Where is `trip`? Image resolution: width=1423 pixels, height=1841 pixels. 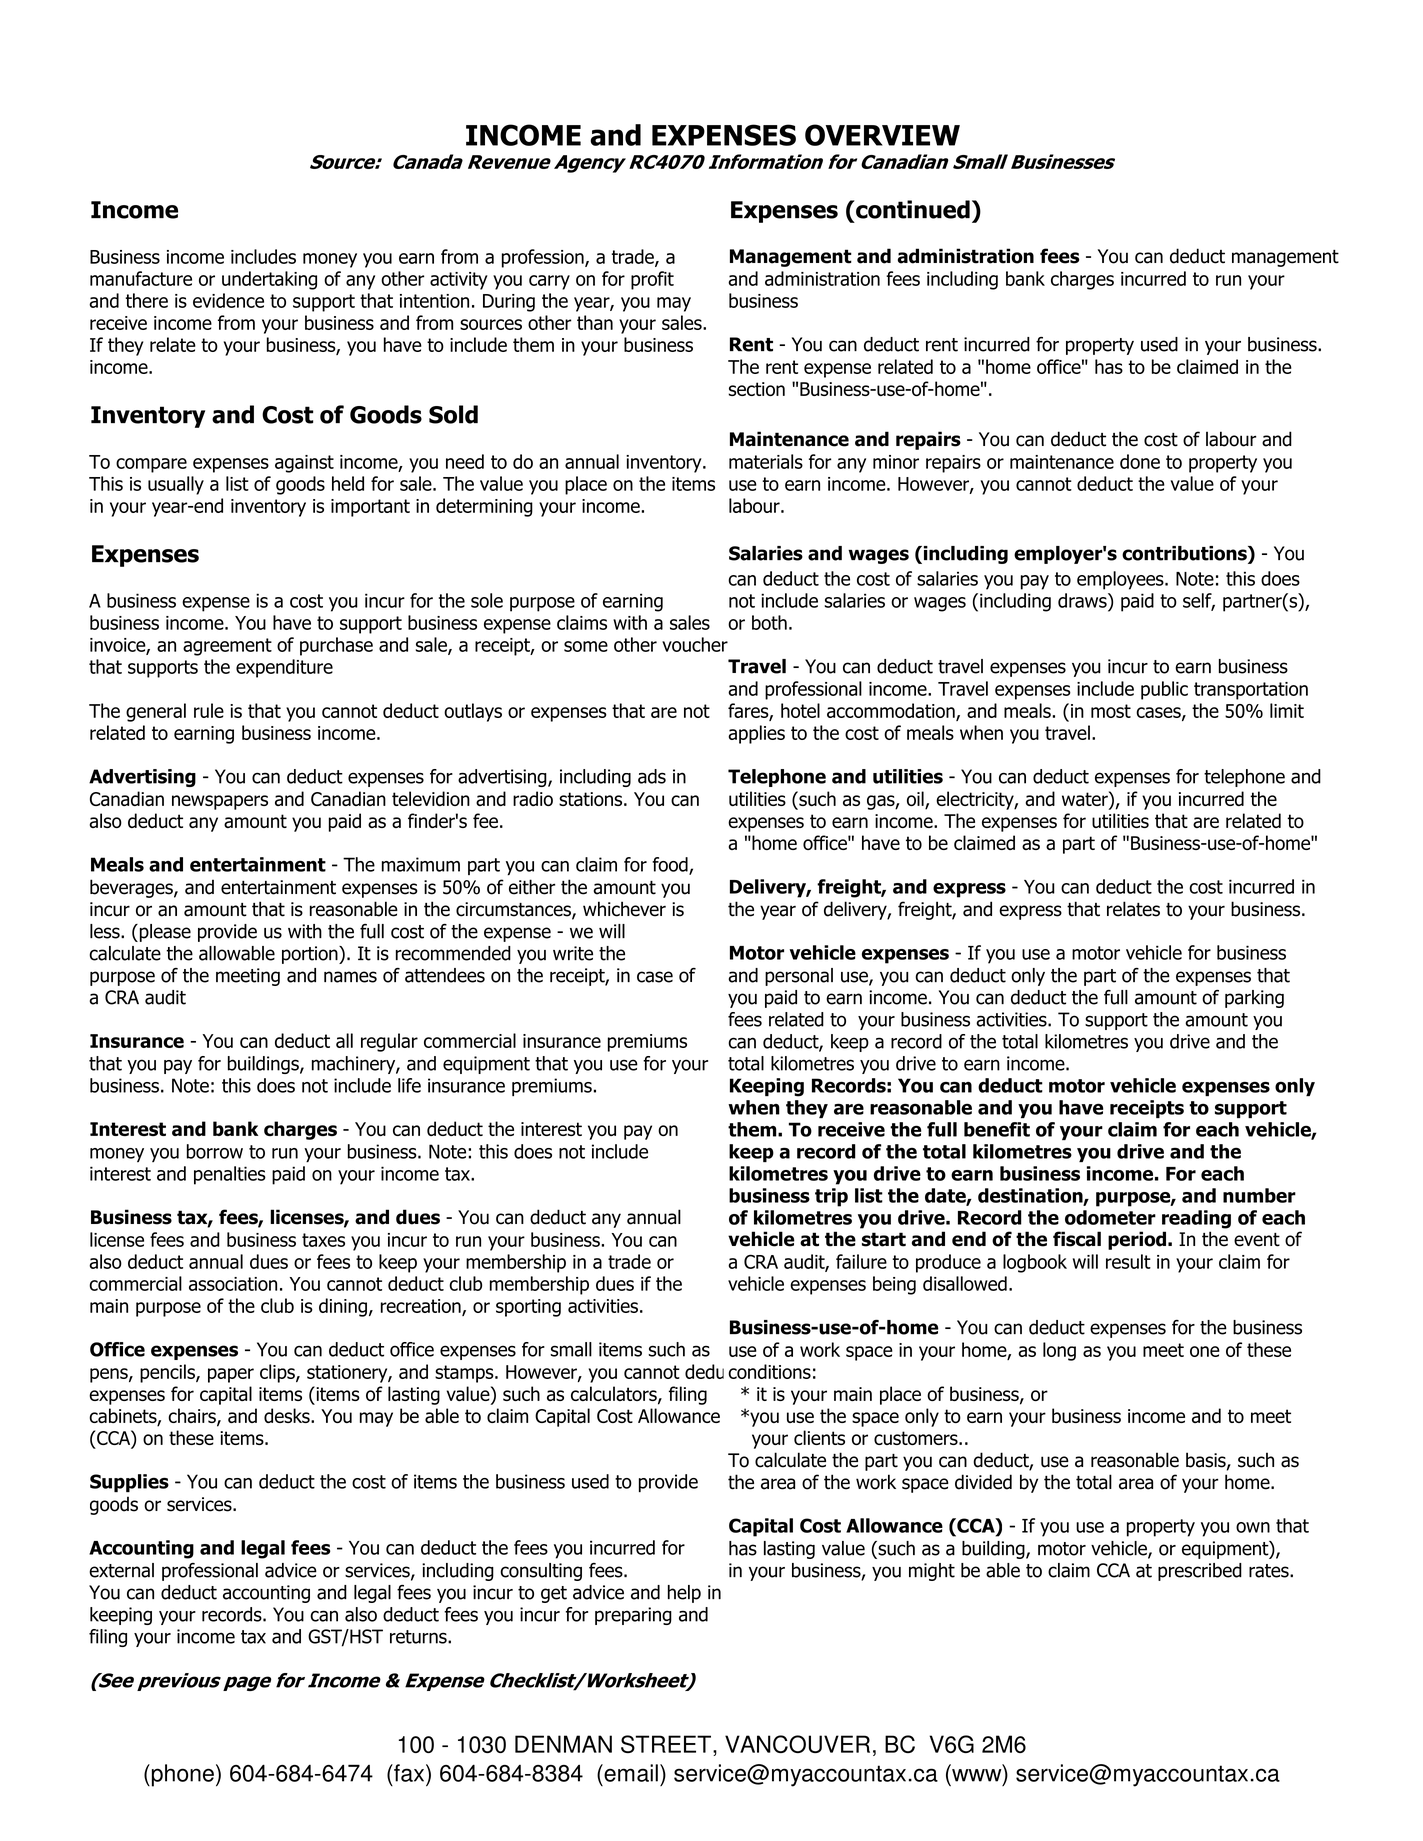
trip is located at coordinates (831, 1197).
